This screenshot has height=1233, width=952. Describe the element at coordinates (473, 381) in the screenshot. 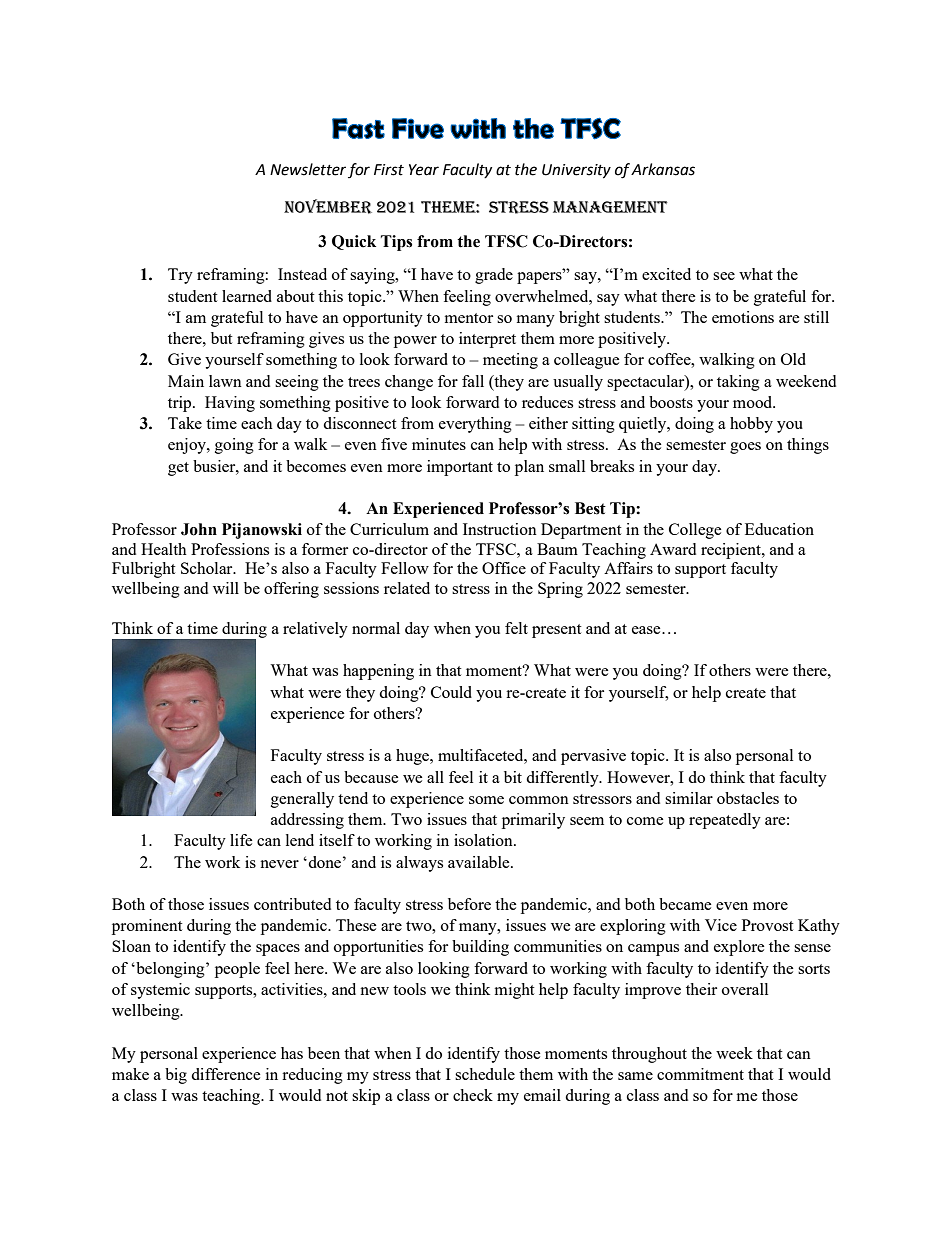

I see `fall` at that location.
